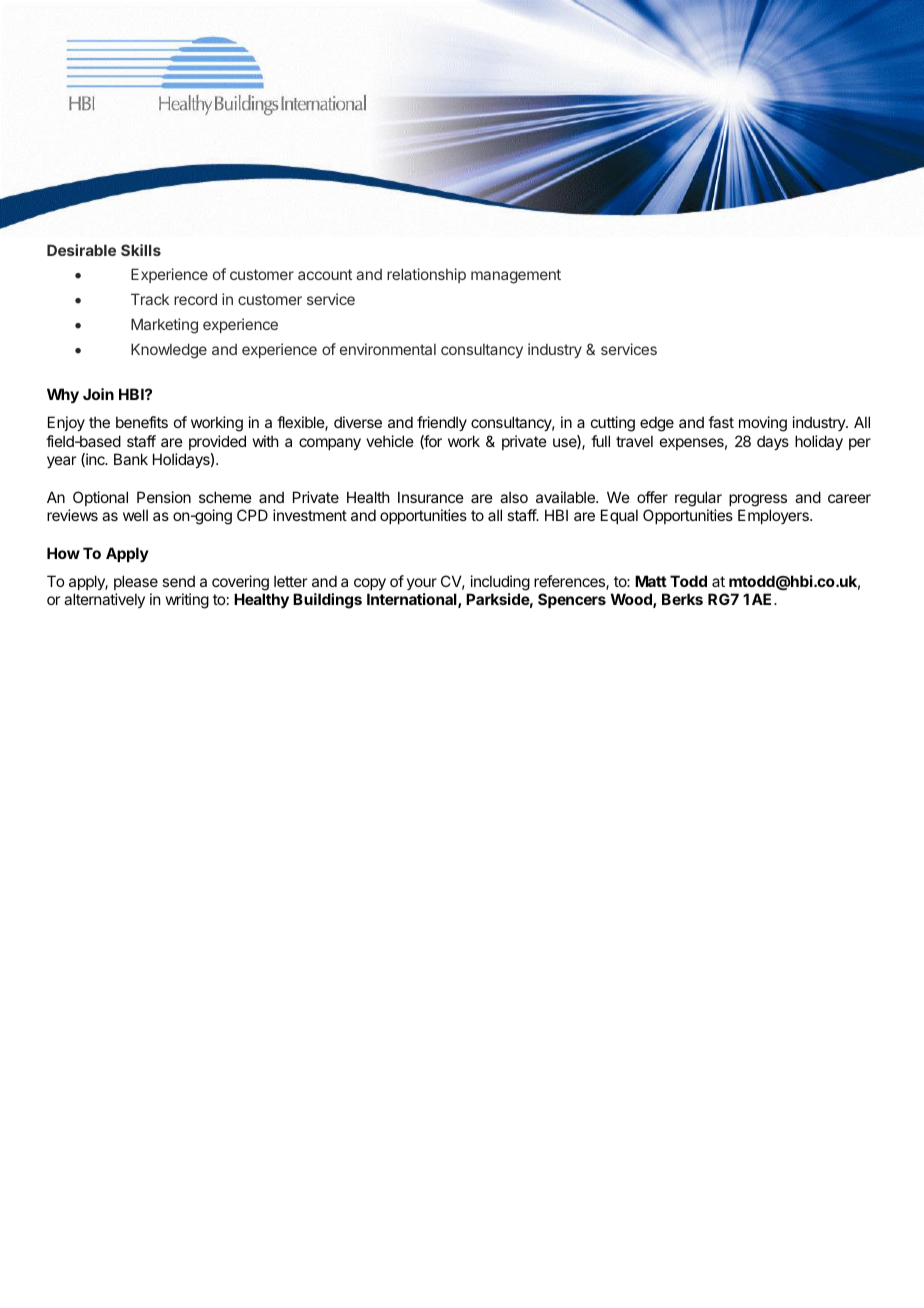  Describe the element at coordinates (426, 275) in the image. I see `relationship` at that location.
